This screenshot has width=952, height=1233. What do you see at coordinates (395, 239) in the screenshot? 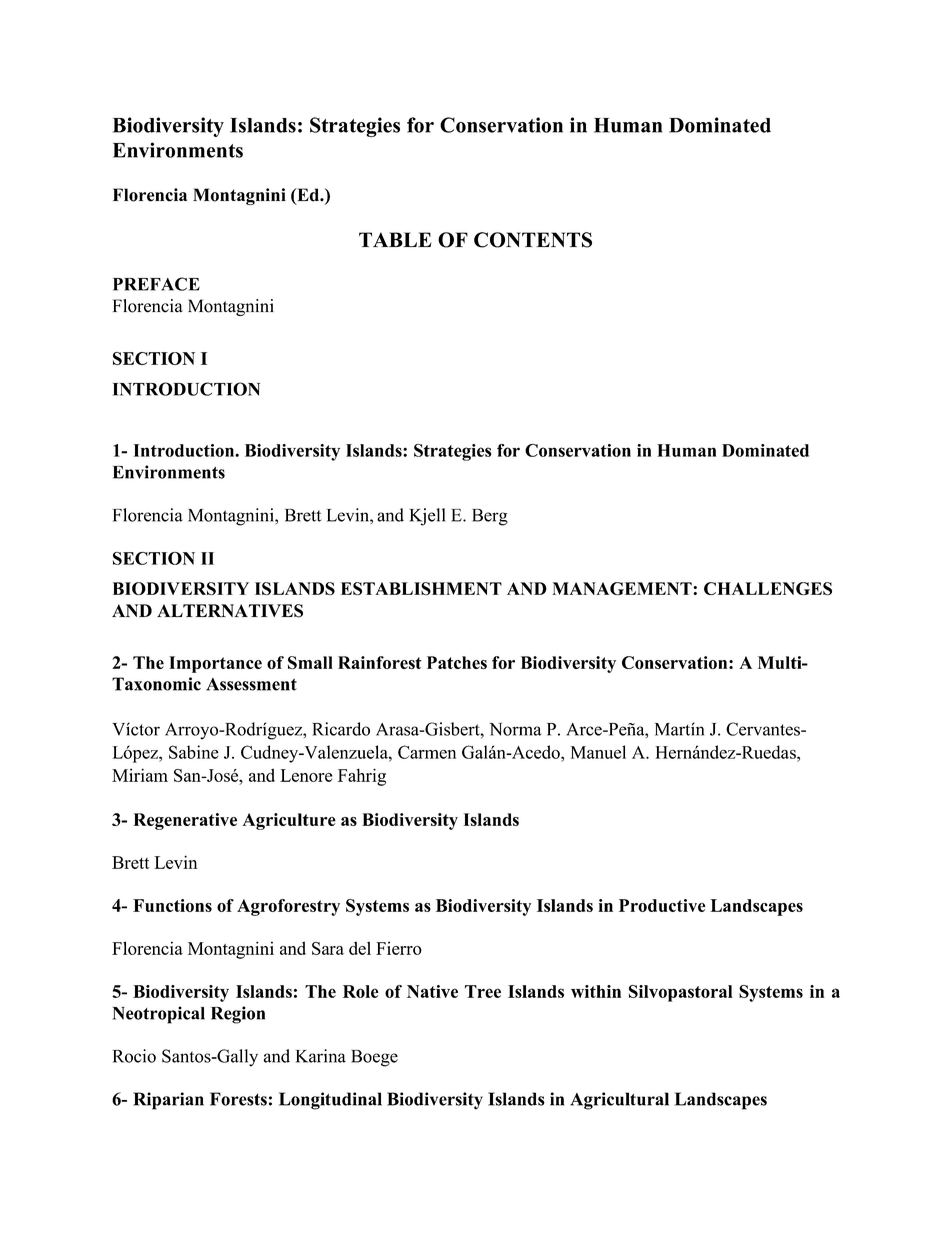
I see `TABLE` at bounding box center [395, 239].
